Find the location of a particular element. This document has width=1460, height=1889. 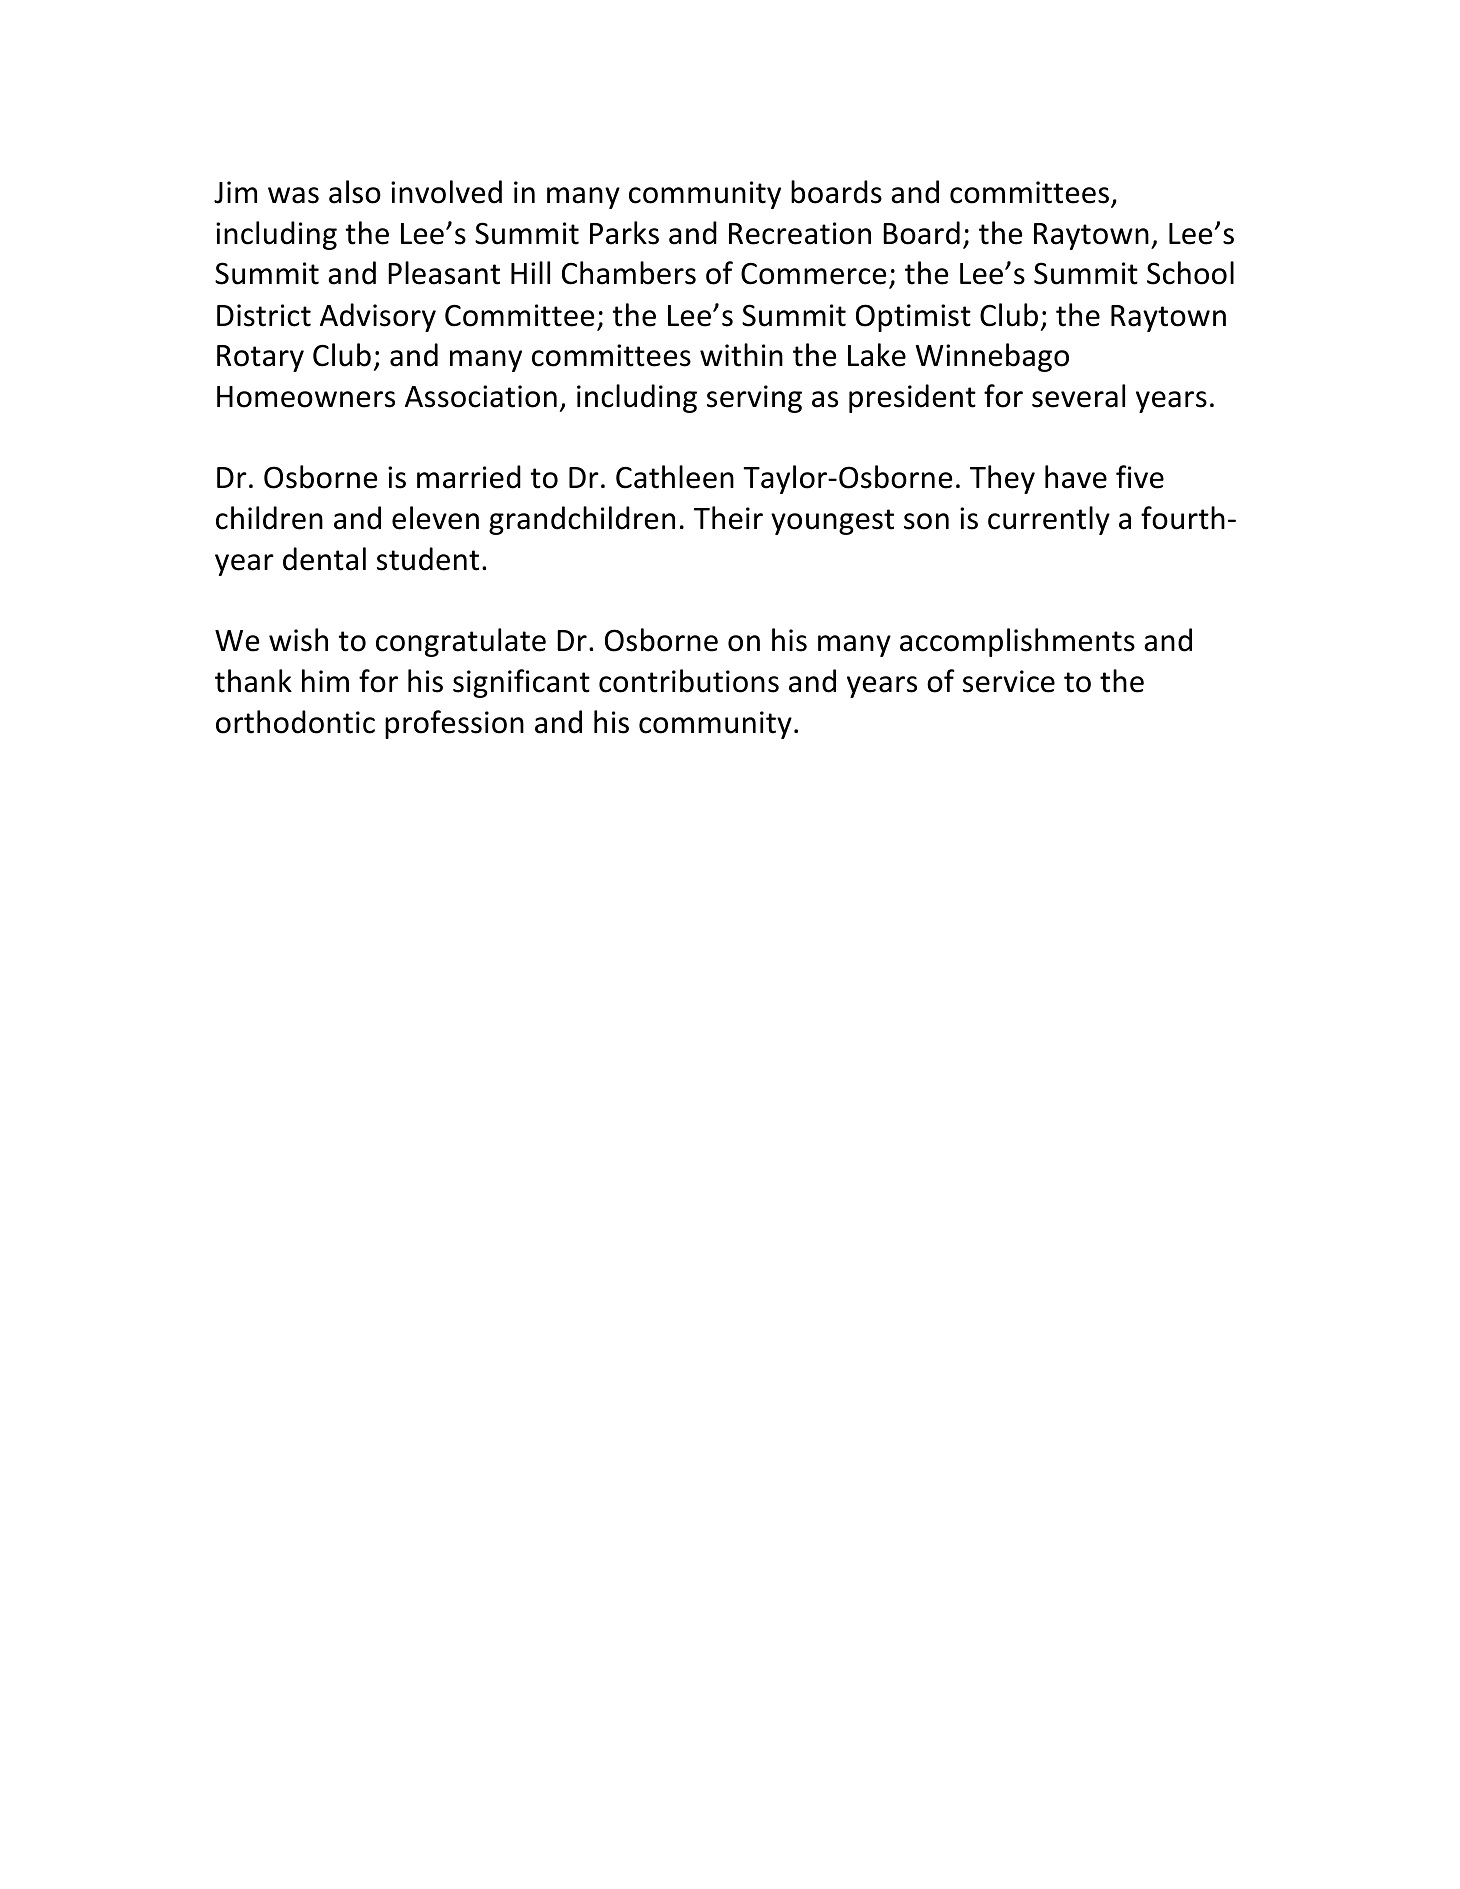

Optimist is located at coordinates (913, 318).
